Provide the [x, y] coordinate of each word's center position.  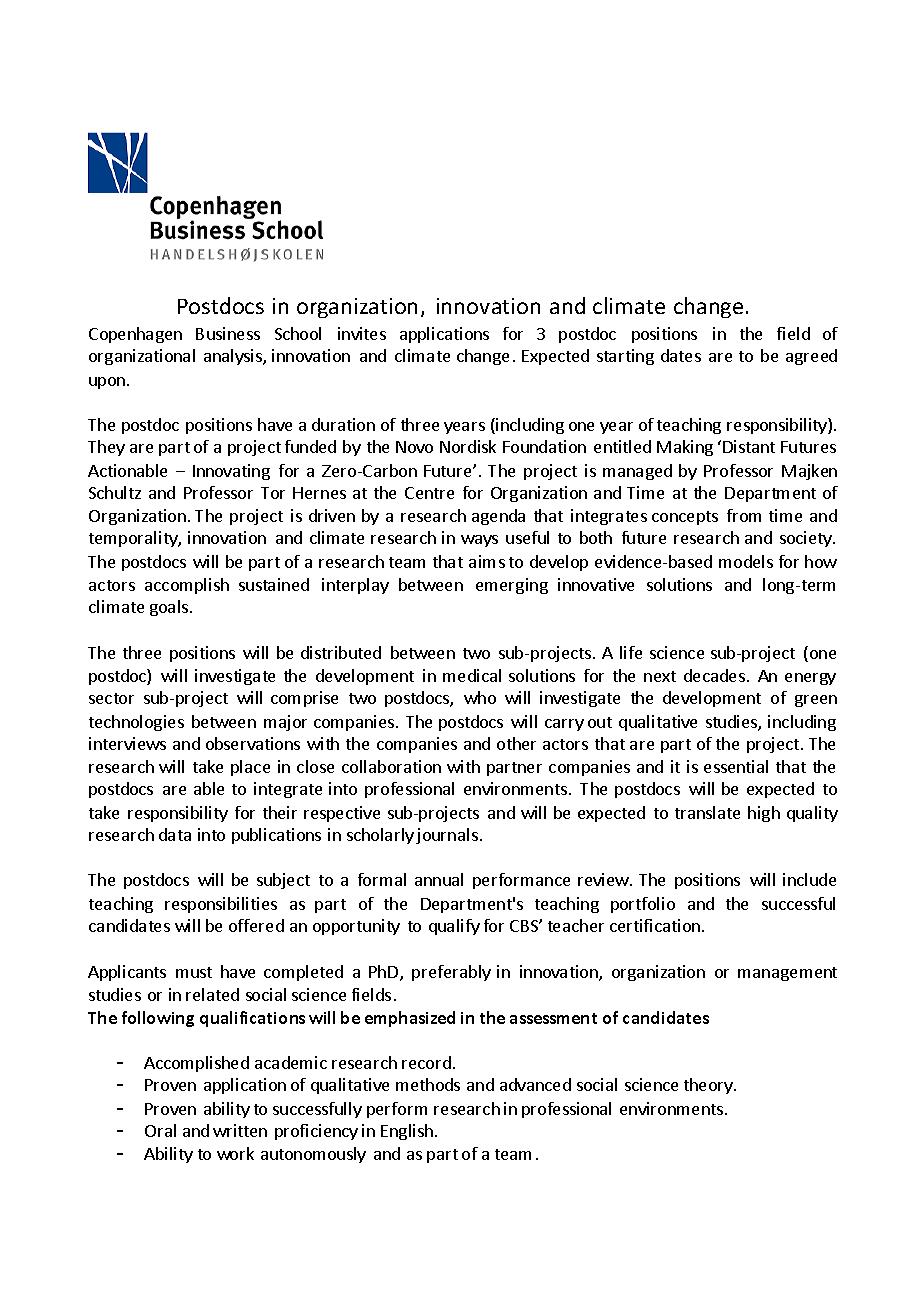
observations [253, 743]
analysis [234, 357]
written [240, 1130]
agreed [811, 357]
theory [709, 1086]
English [407, 1132]
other [516, 743]
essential [736, 766]
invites [362, 333]
